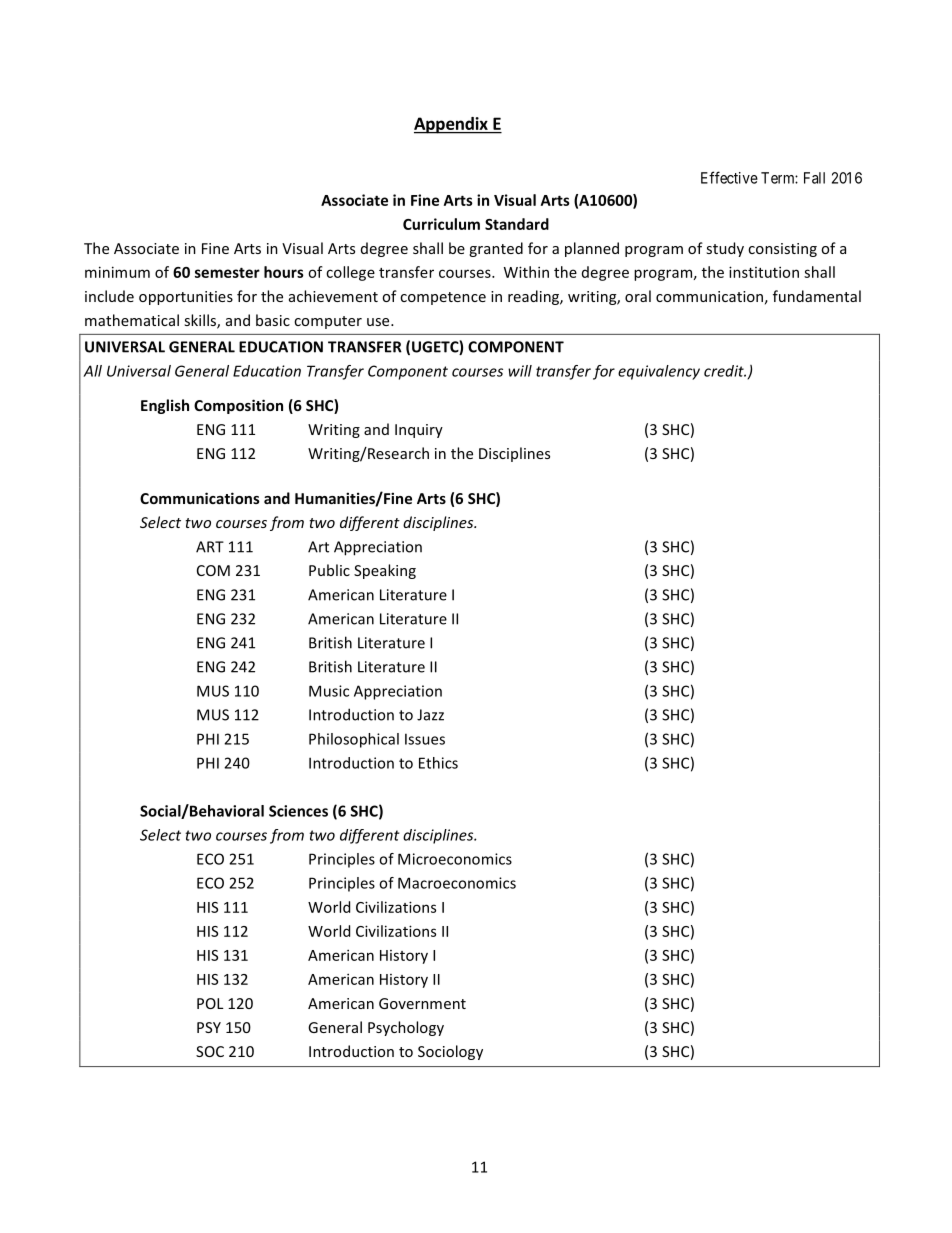 This screenshot has width=952, height=1233. Describe the element at coordinates (210, 1003) in the screenshot. I see `POL` at that location.
